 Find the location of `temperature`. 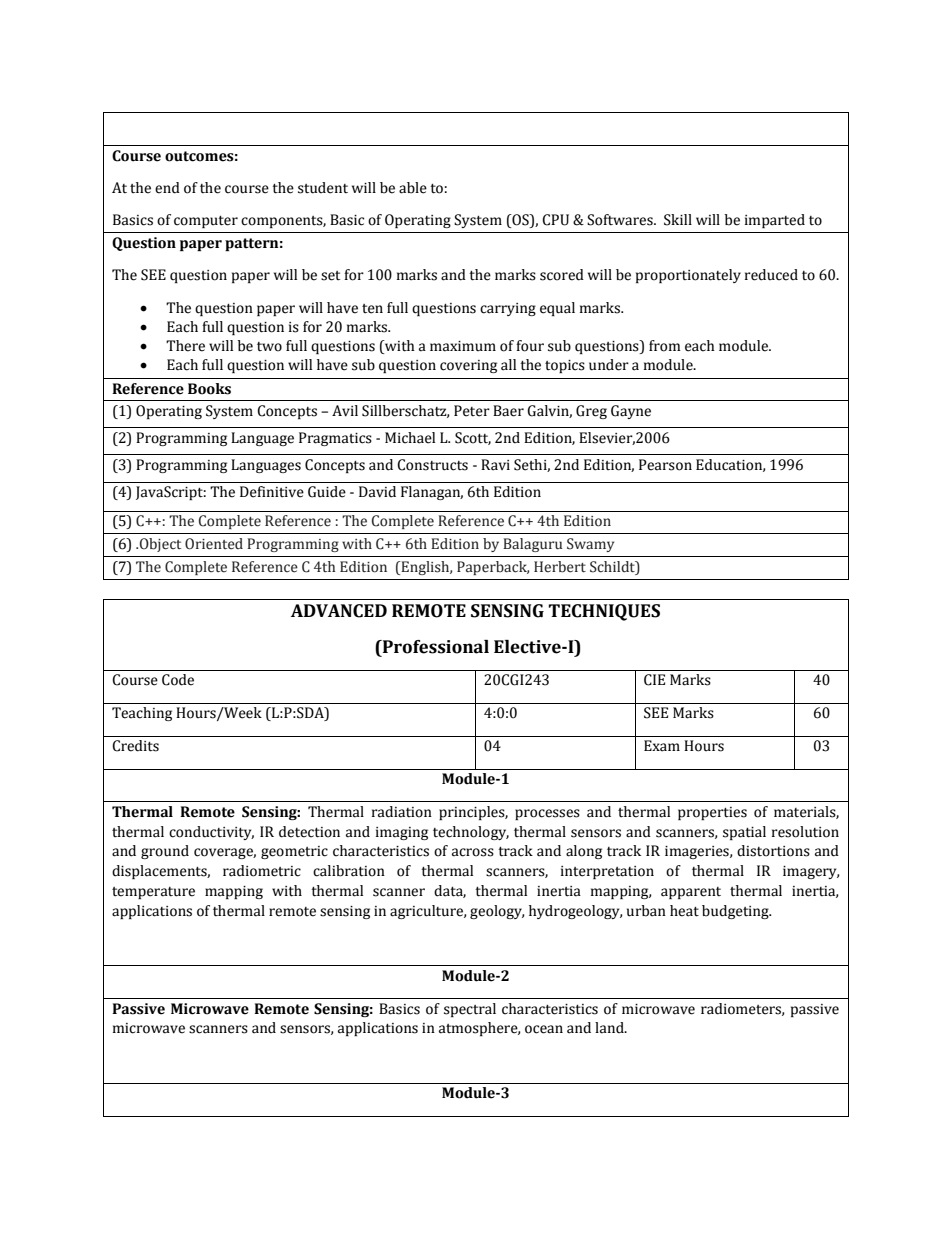

temperature is located at coordinates (153, 893).
